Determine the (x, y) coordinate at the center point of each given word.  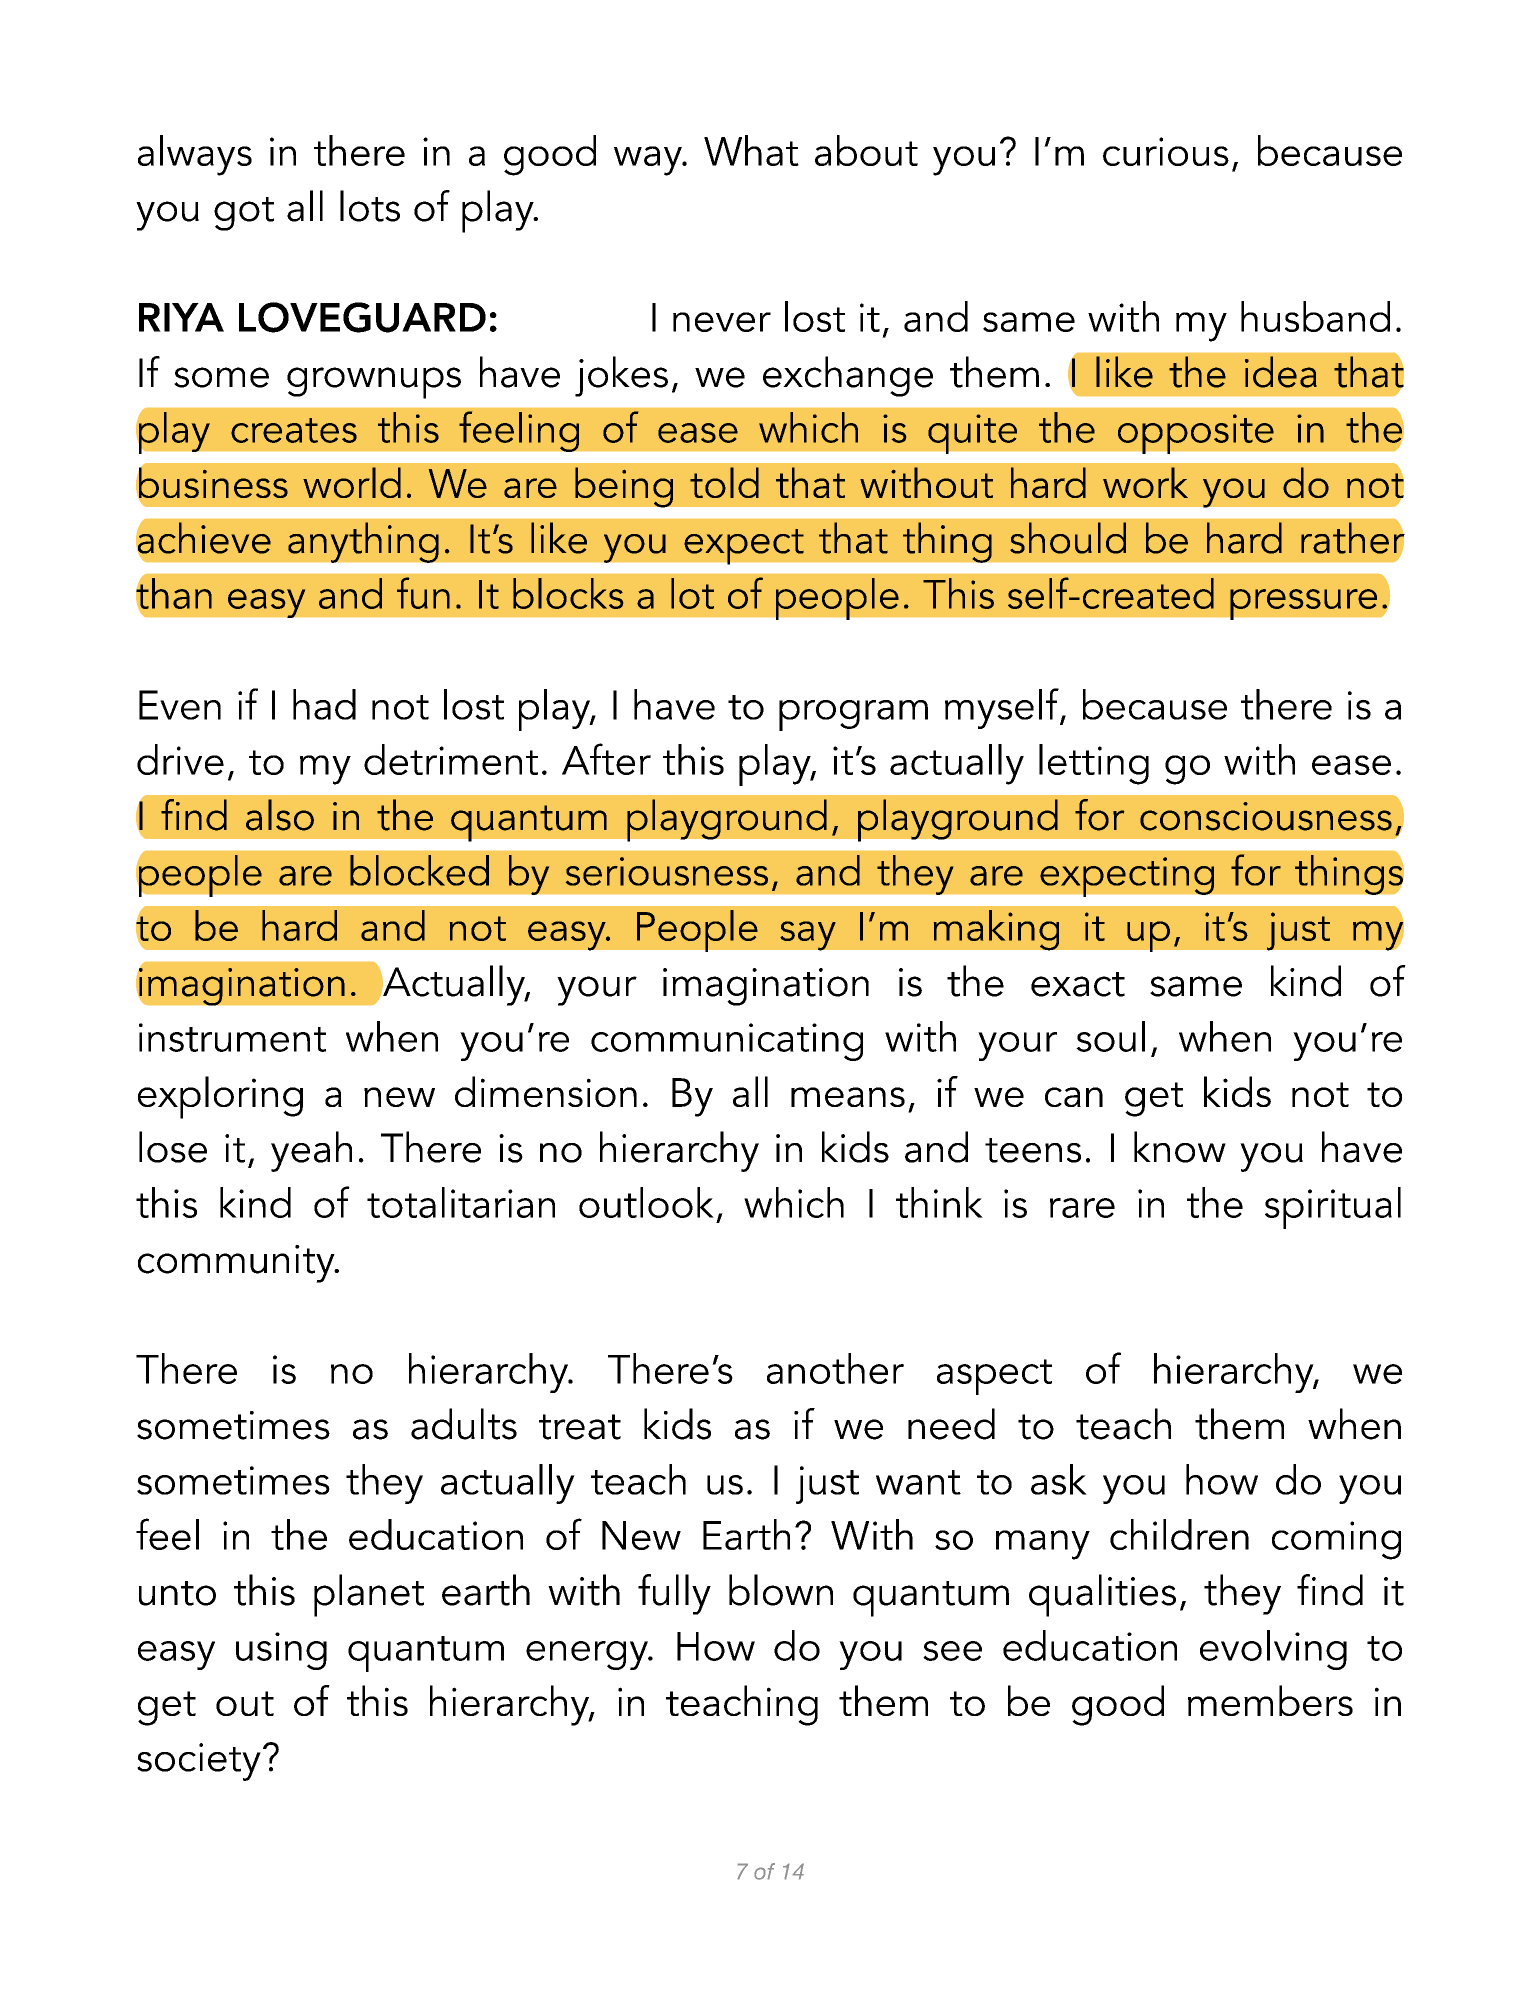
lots (370, 206)
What (751, 150)
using (281, 1651)
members (1270, 1700)
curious (1166, 151)
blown (781, 1590)
